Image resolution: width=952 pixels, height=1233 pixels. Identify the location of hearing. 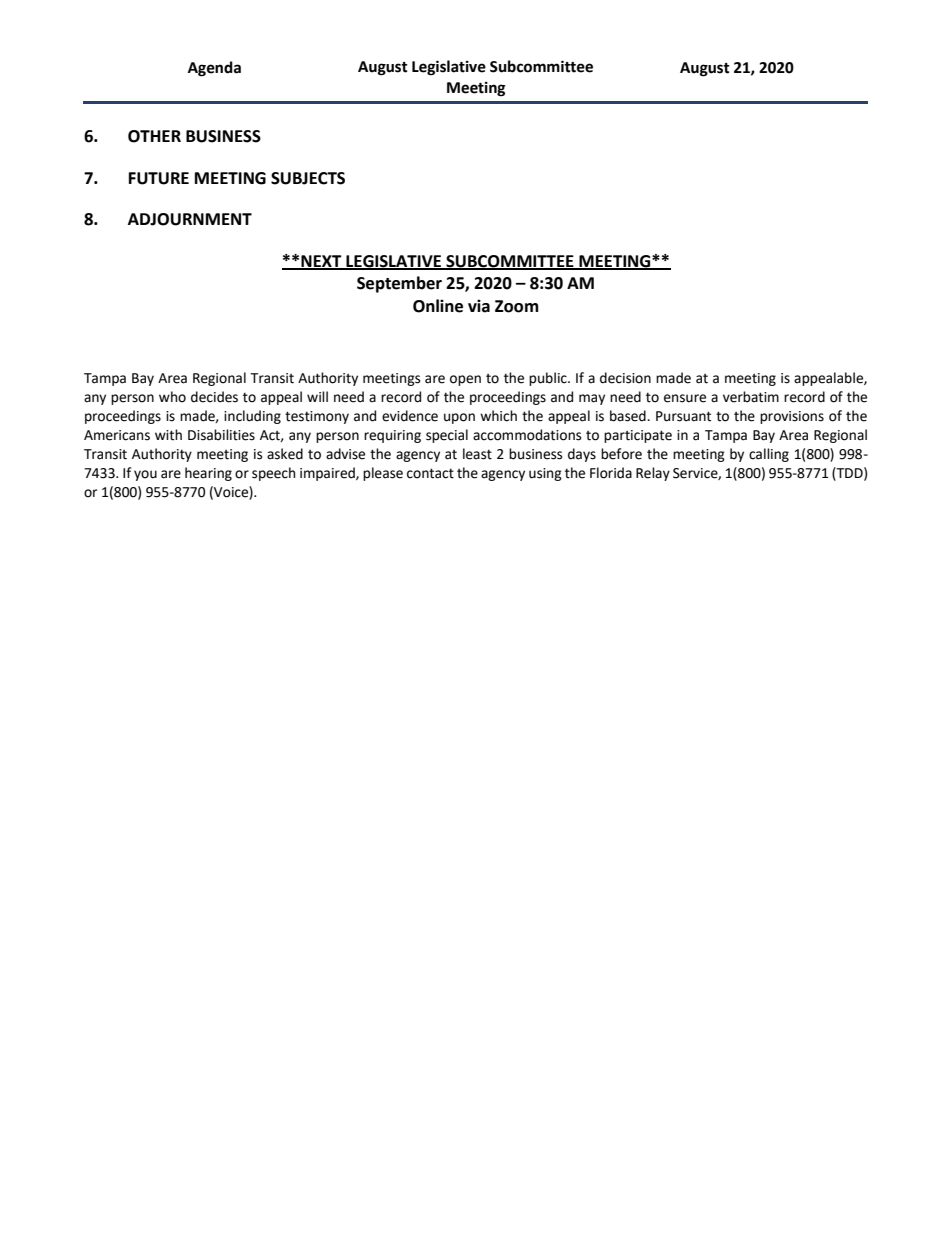
(208, 474).
